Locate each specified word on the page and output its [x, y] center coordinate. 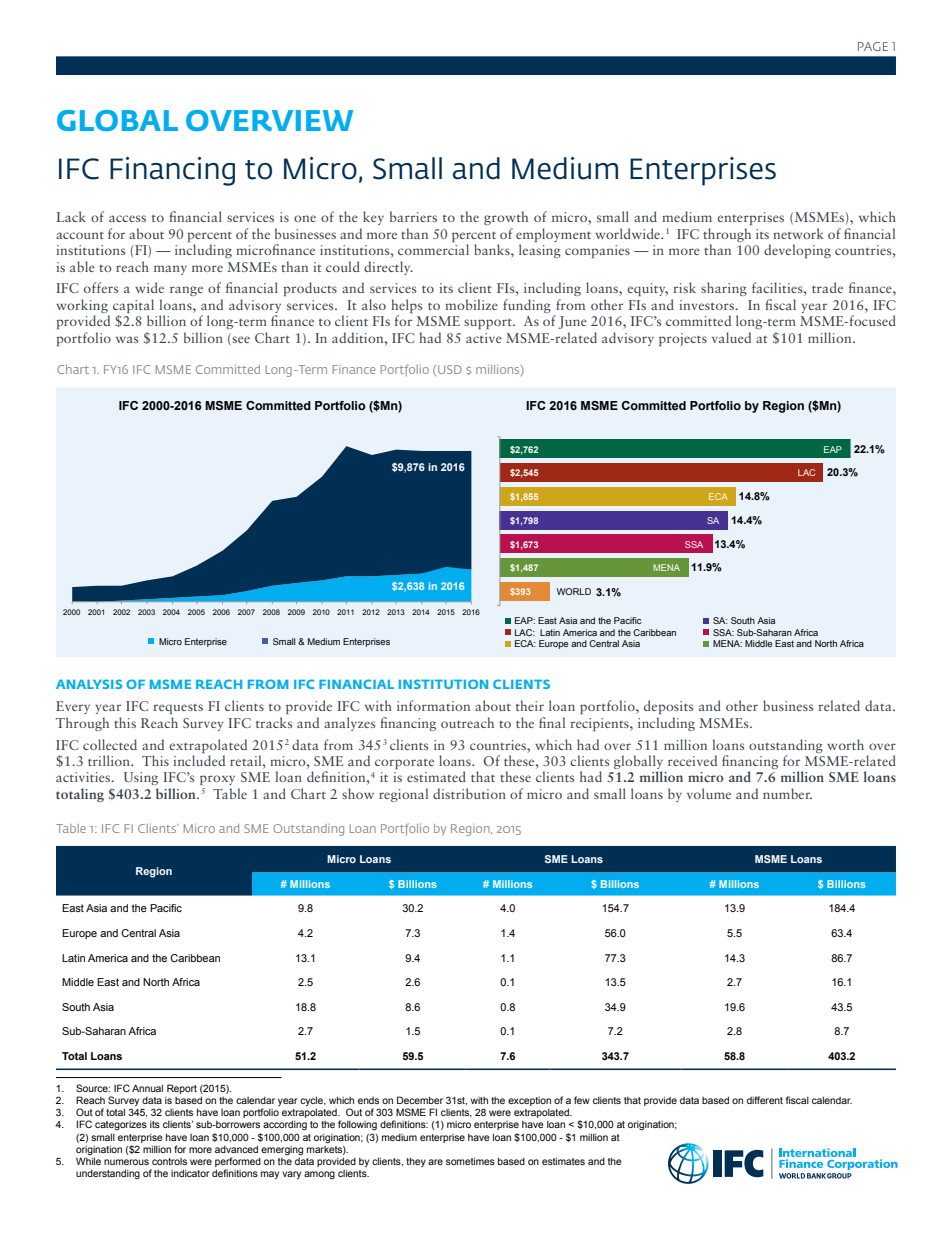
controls [169, 1161]
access [127, 218]
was [127, 339]
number [787, 793]
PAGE [873, 46]
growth [506, 218]
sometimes [470, 1161]
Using [141, 778]
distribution [469, 793]
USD [450, 369]
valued [731, 337]
